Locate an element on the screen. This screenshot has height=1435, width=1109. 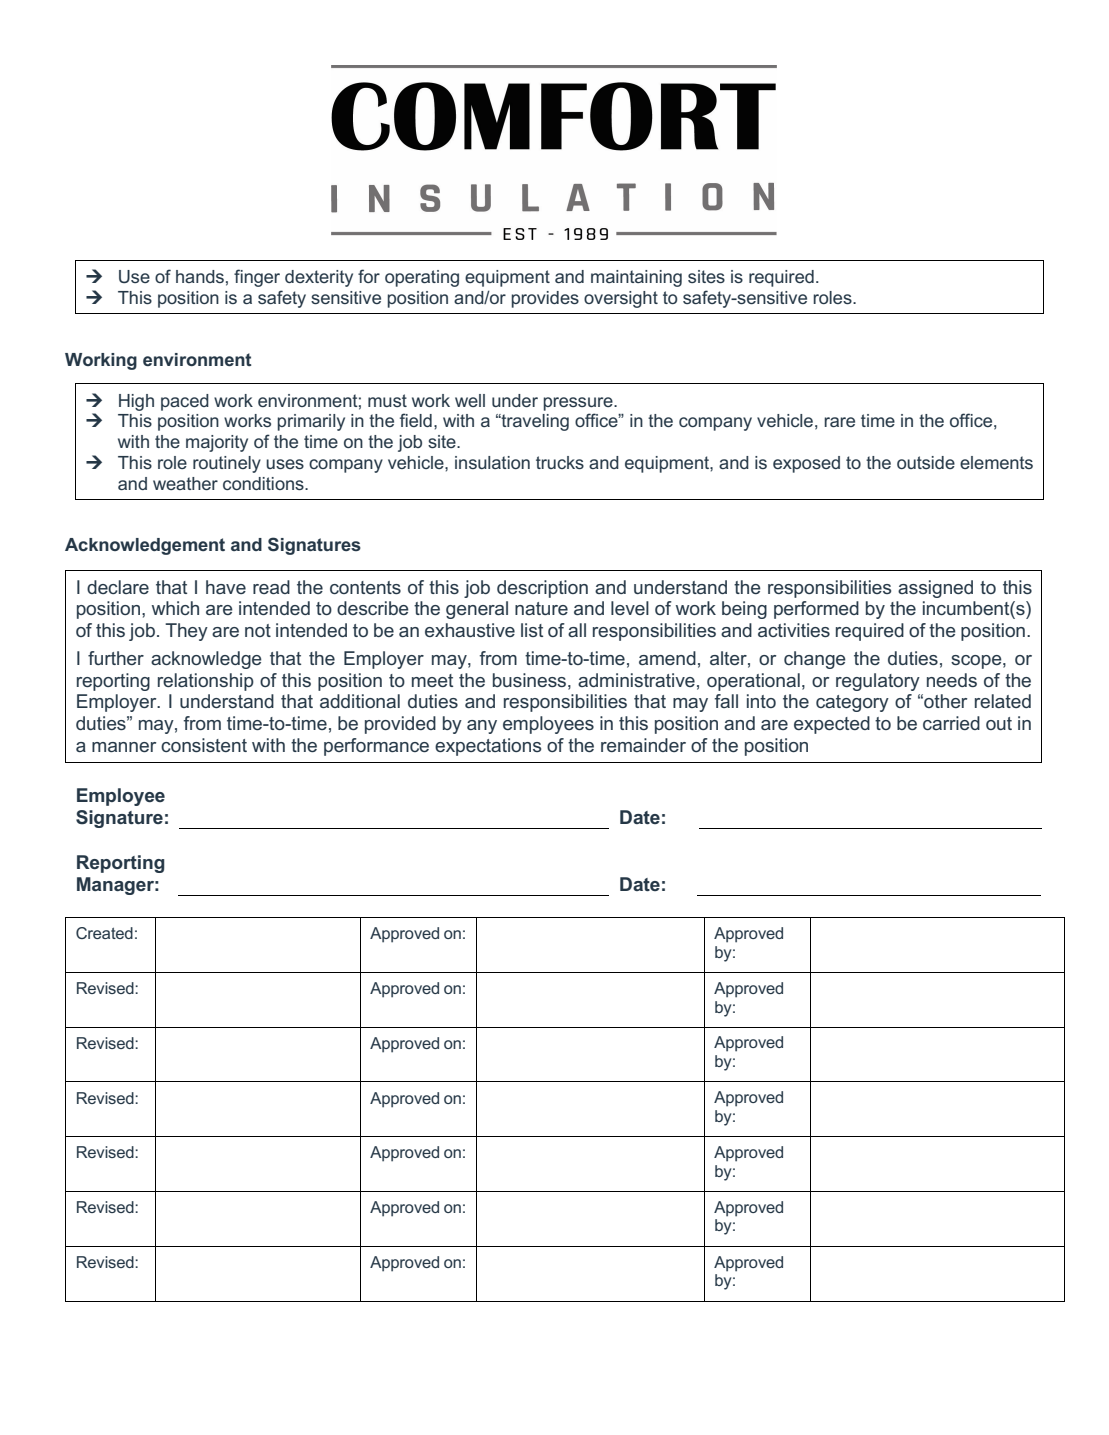
trucks is located at coordinates (560, 462).
